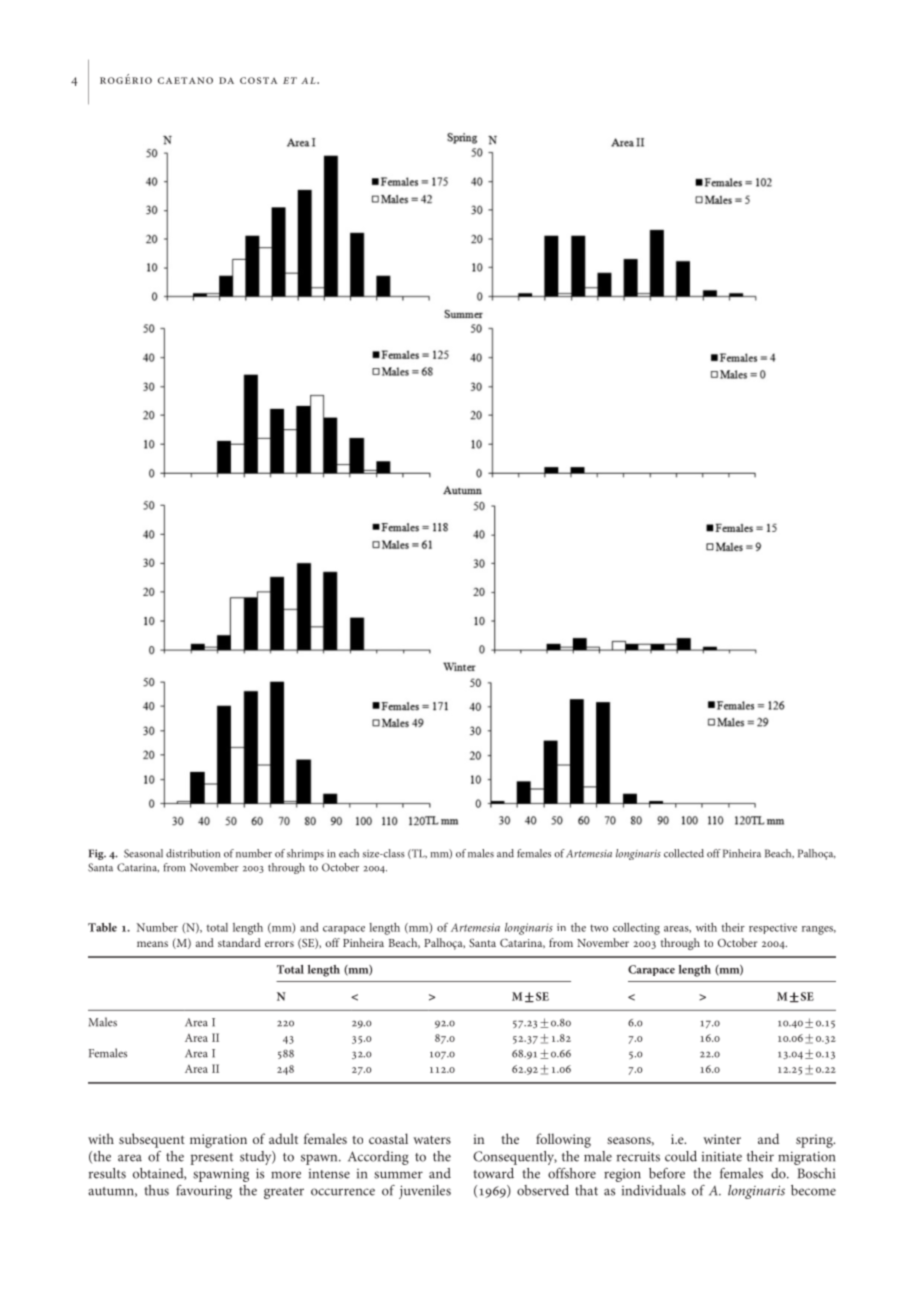  What do you see at coordinates (773, 928) in the image?
I see `respective` at bounding box center [773, 928].
